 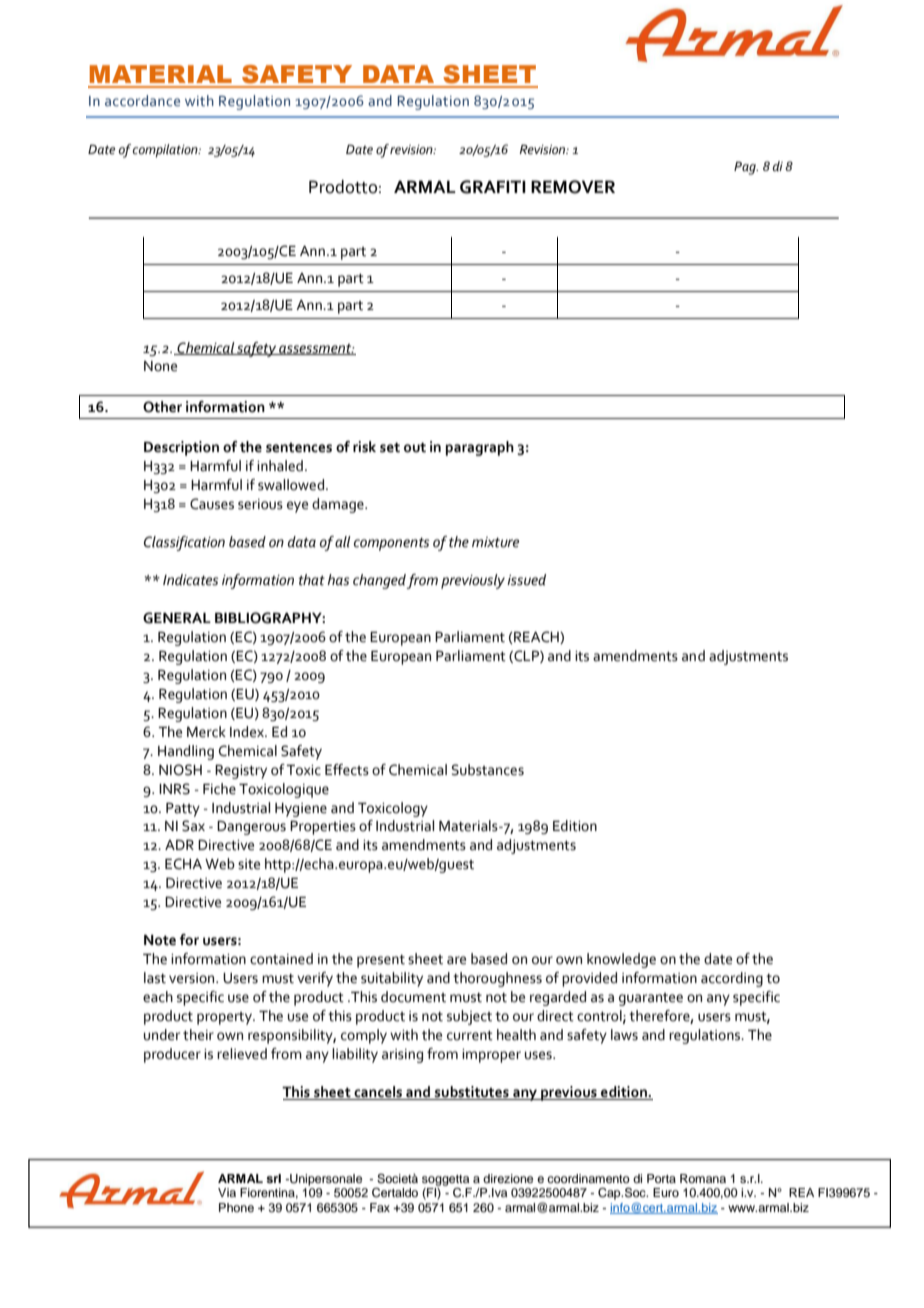 I want to click on changed, so click(x=380, y=581).
